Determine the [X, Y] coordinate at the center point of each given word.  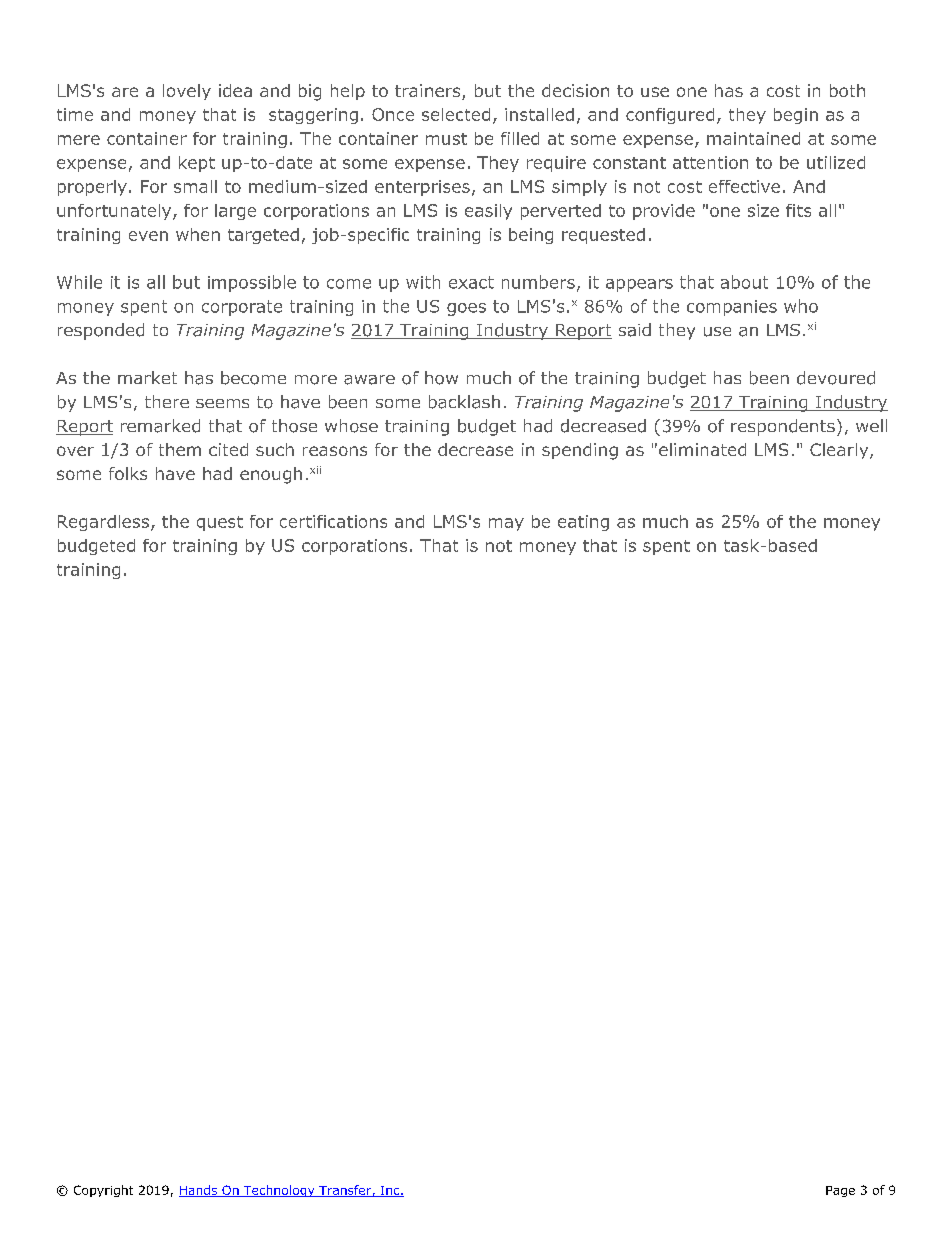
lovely [187, 92]
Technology [279, 1191]
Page [840, 1191]
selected [456, 114]
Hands [199, 1191]
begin [796, 116]
